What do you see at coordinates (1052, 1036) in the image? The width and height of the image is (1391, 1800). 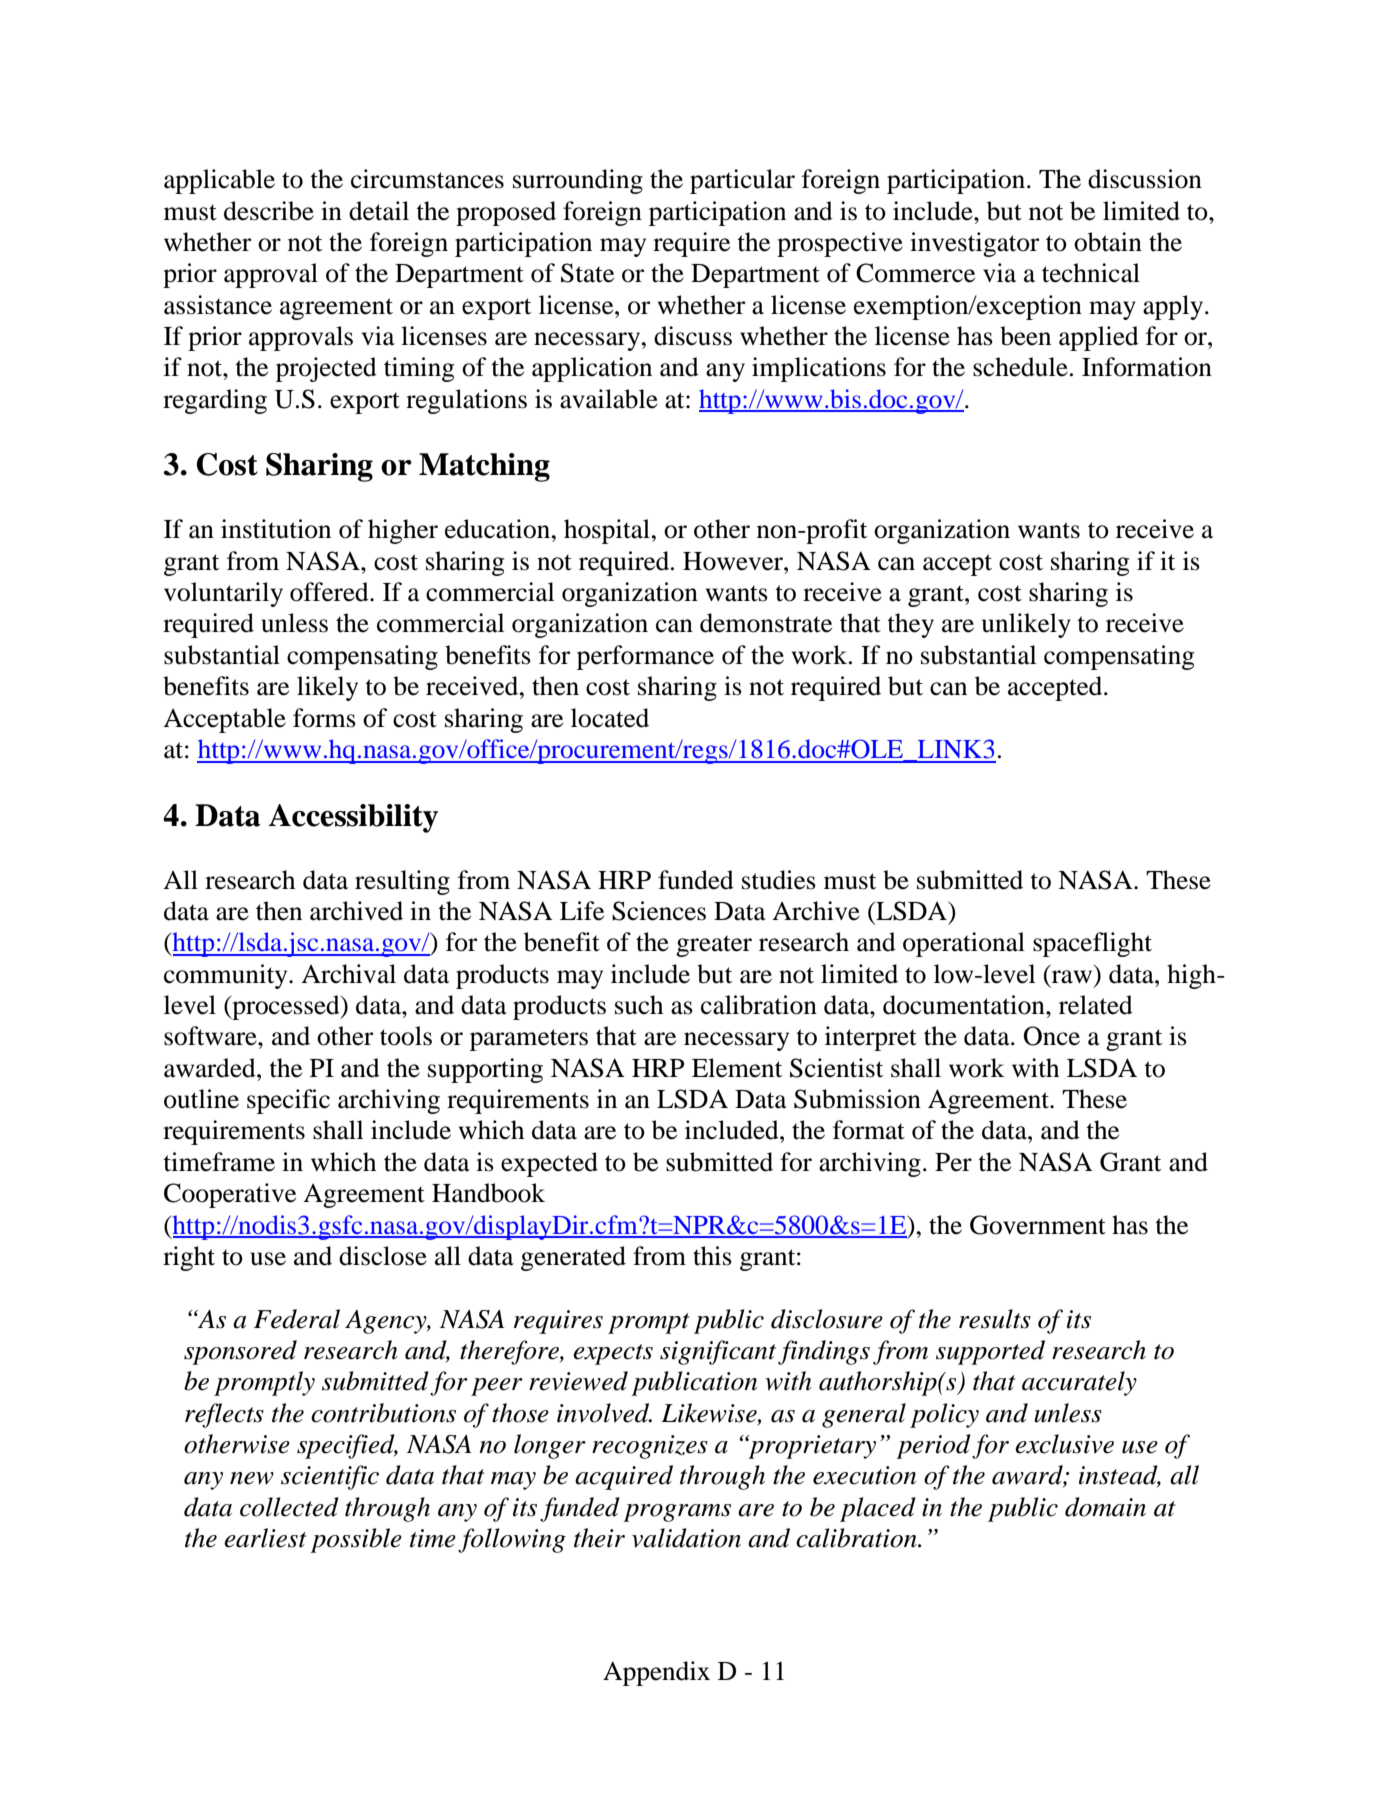 I see `Once` at bounding box center [1052, 1036].
